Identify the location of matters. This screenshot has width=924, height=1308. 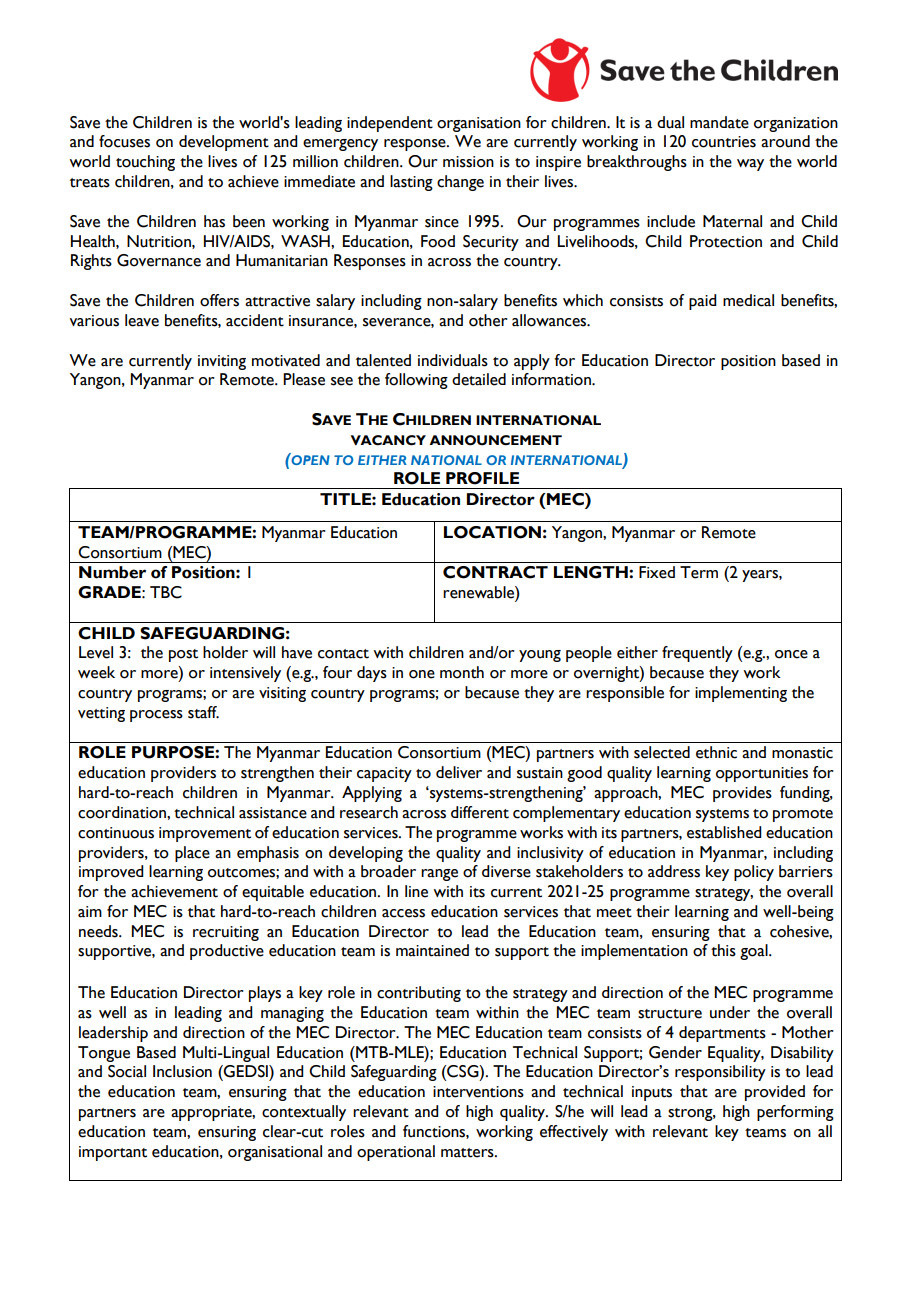
(468, 1153).
